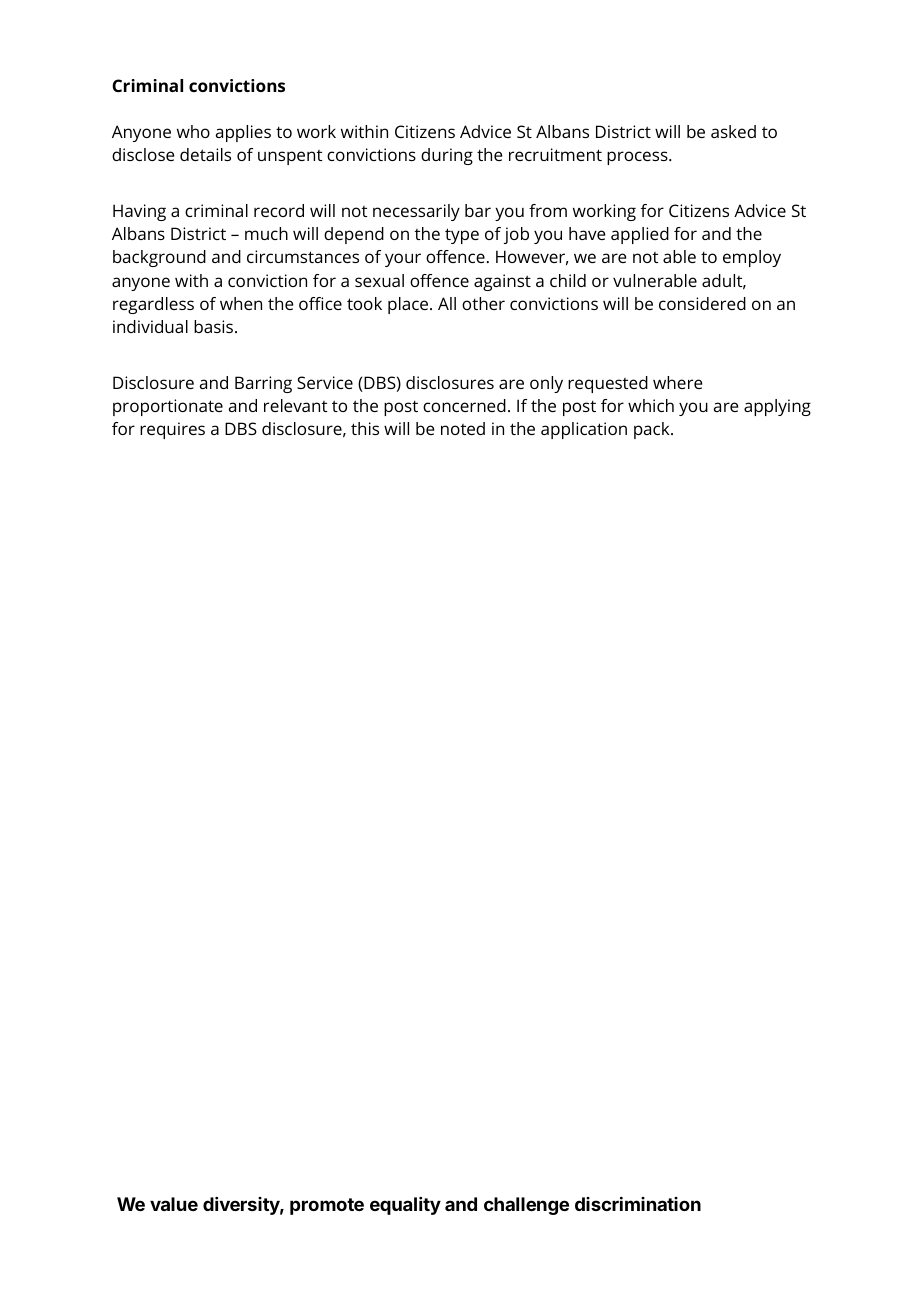 The height and width of the document is (1307, 924). I want to click on asked, so click(733, 131).
